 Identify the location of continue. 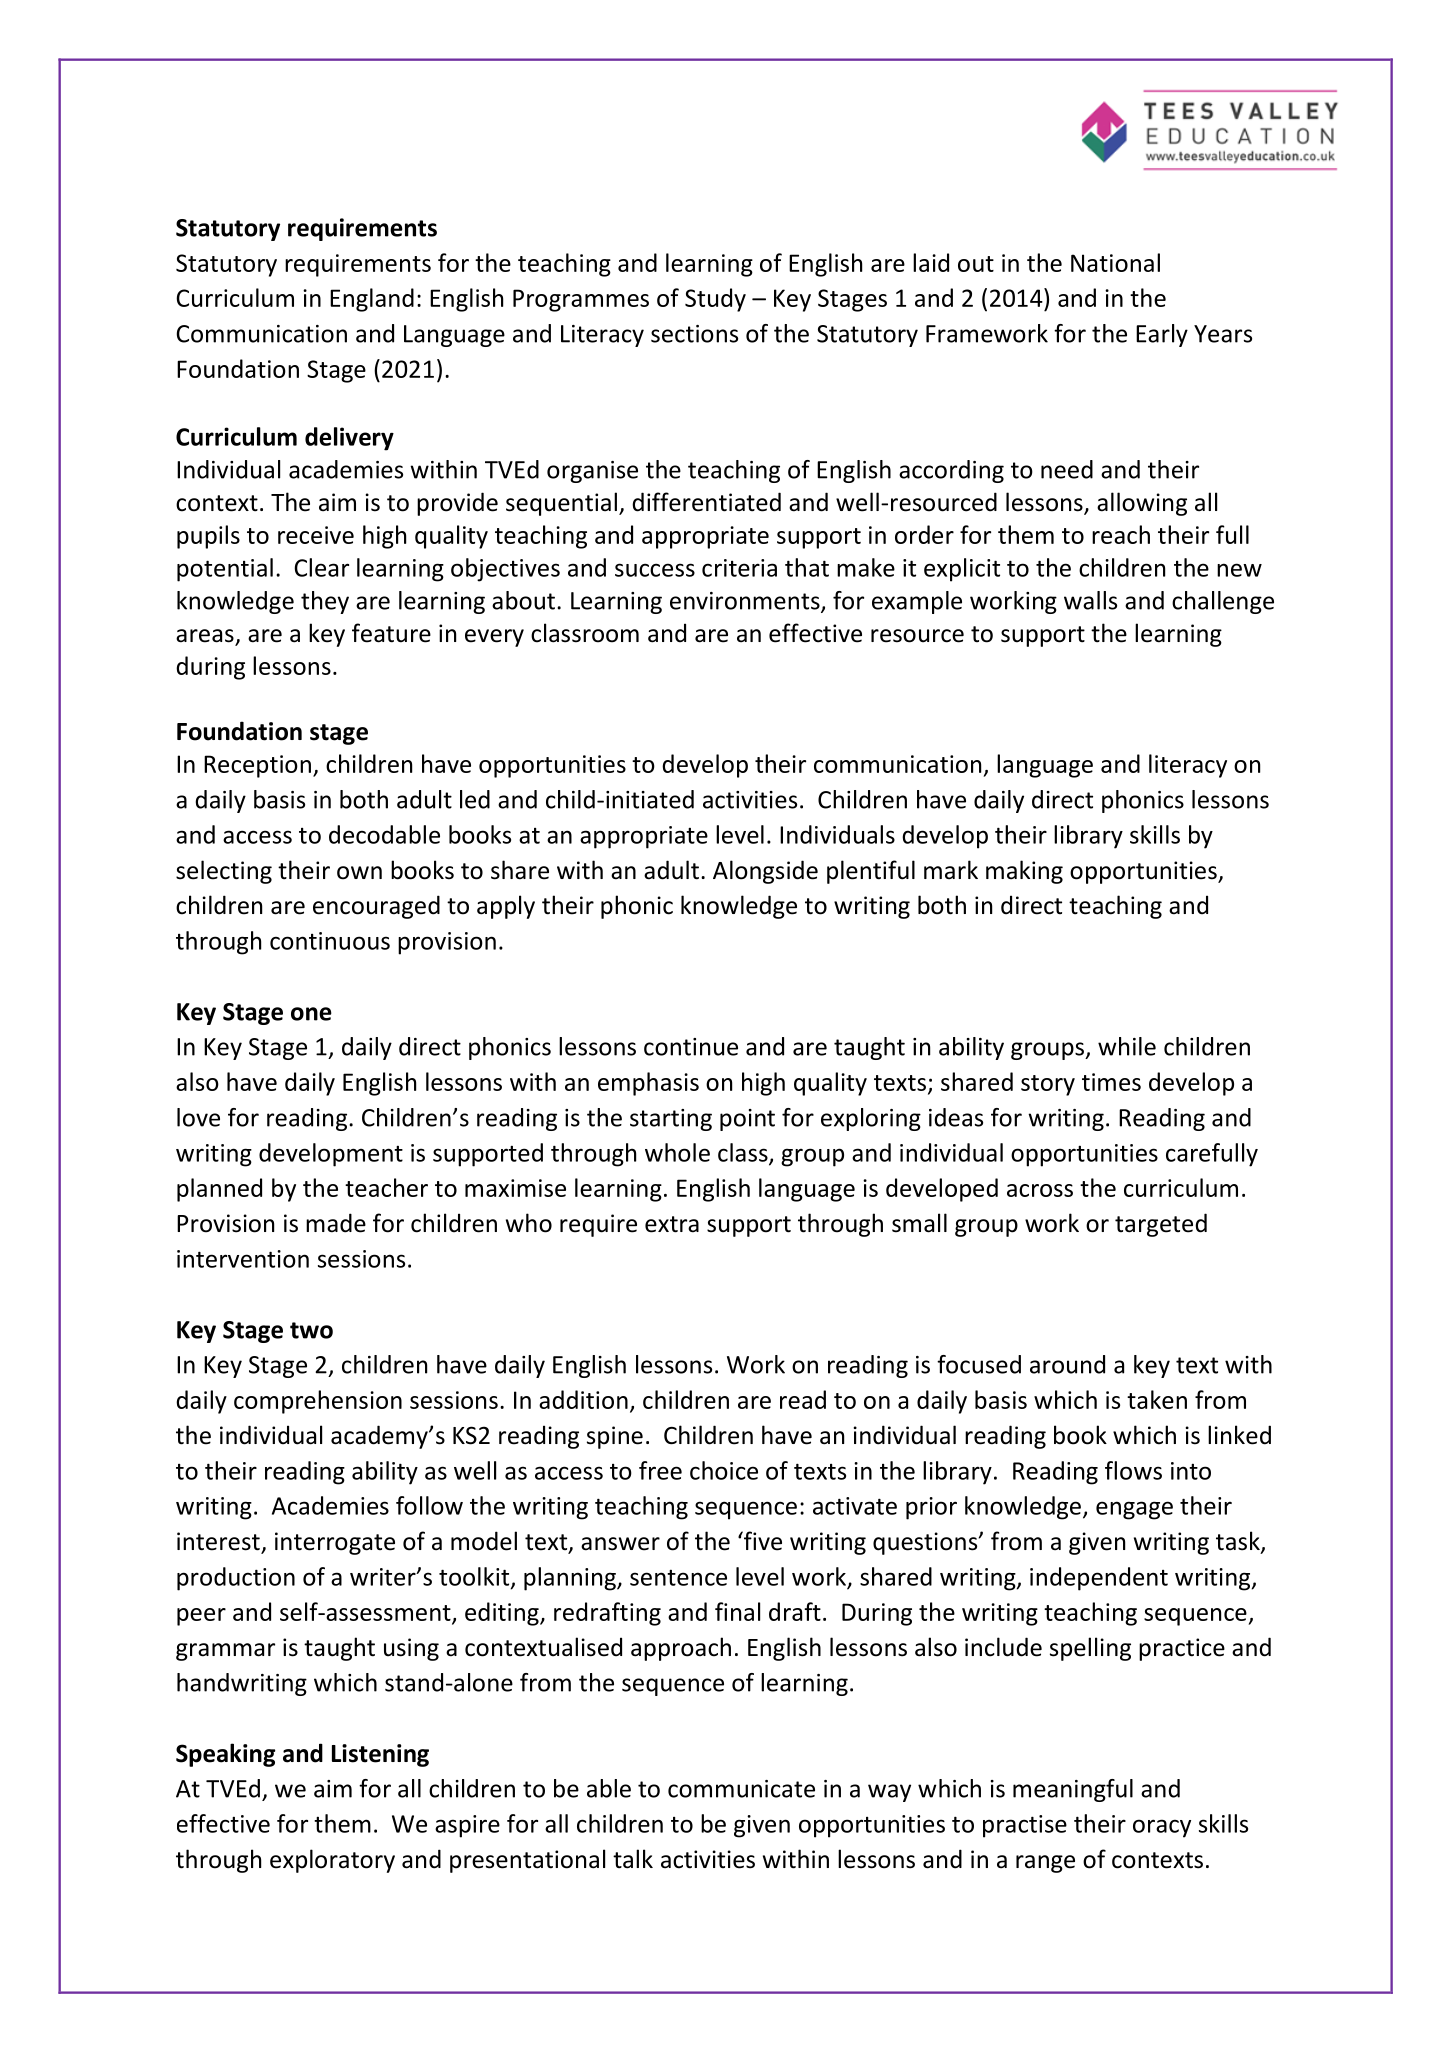
(691, 1047).
